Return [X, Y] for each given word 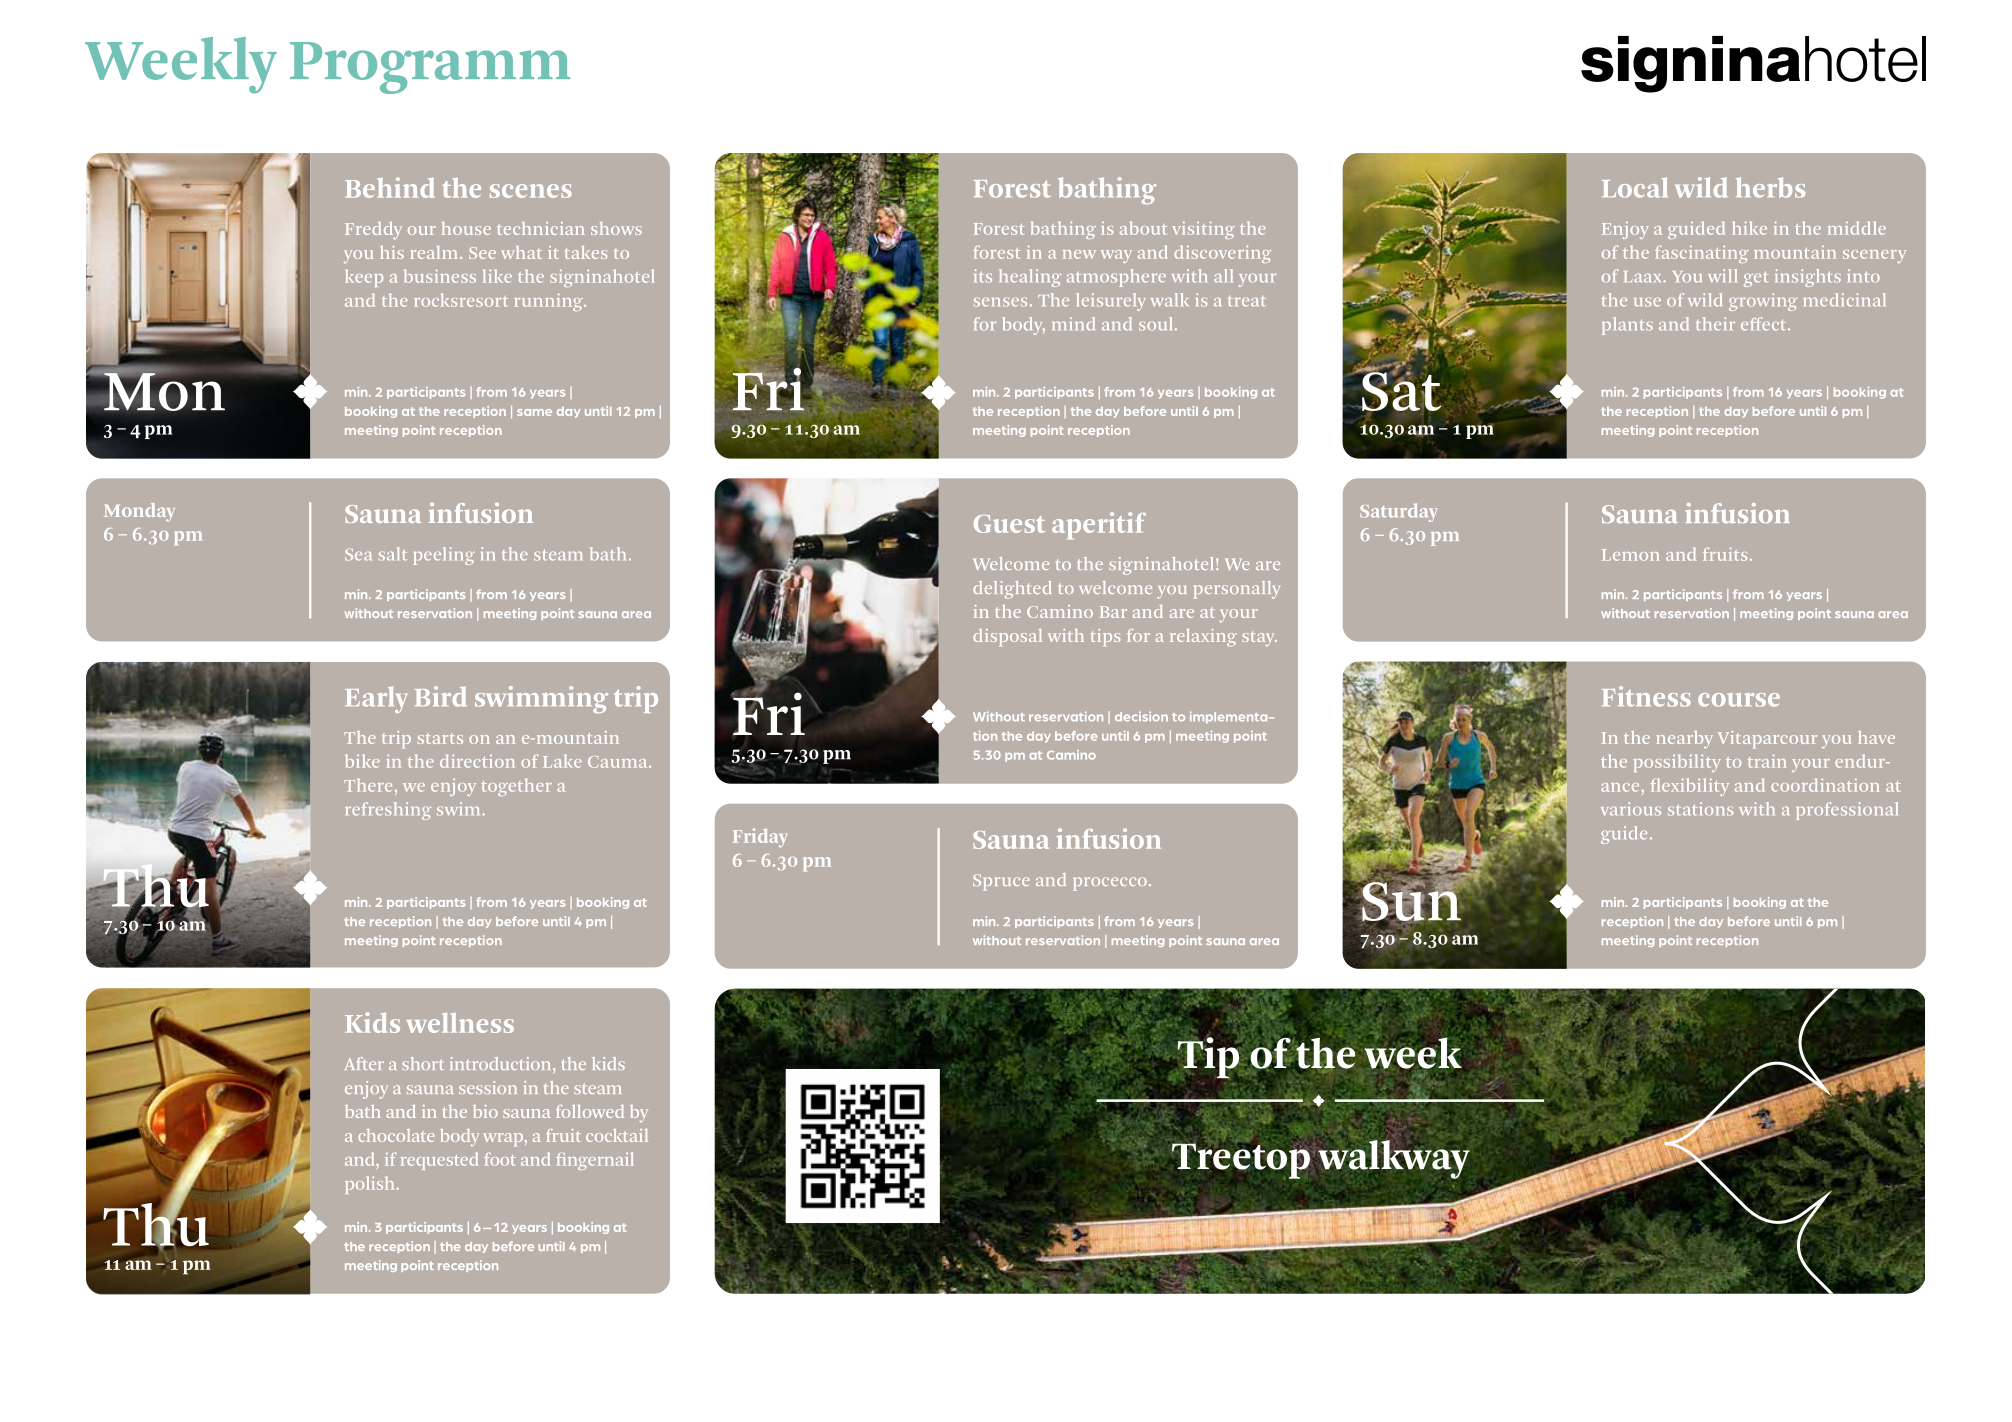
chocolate [396, 1135]
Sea [358, 555]
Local [1635, 187]
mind [1073, 324]
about [1143, 228]
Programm [430, 68]
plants [1627, 326]
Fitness [1646, 696]
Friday [760, 837]
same [534, 412]
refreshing [388, 811]
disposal [1007, 637]
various [1631, 809]
